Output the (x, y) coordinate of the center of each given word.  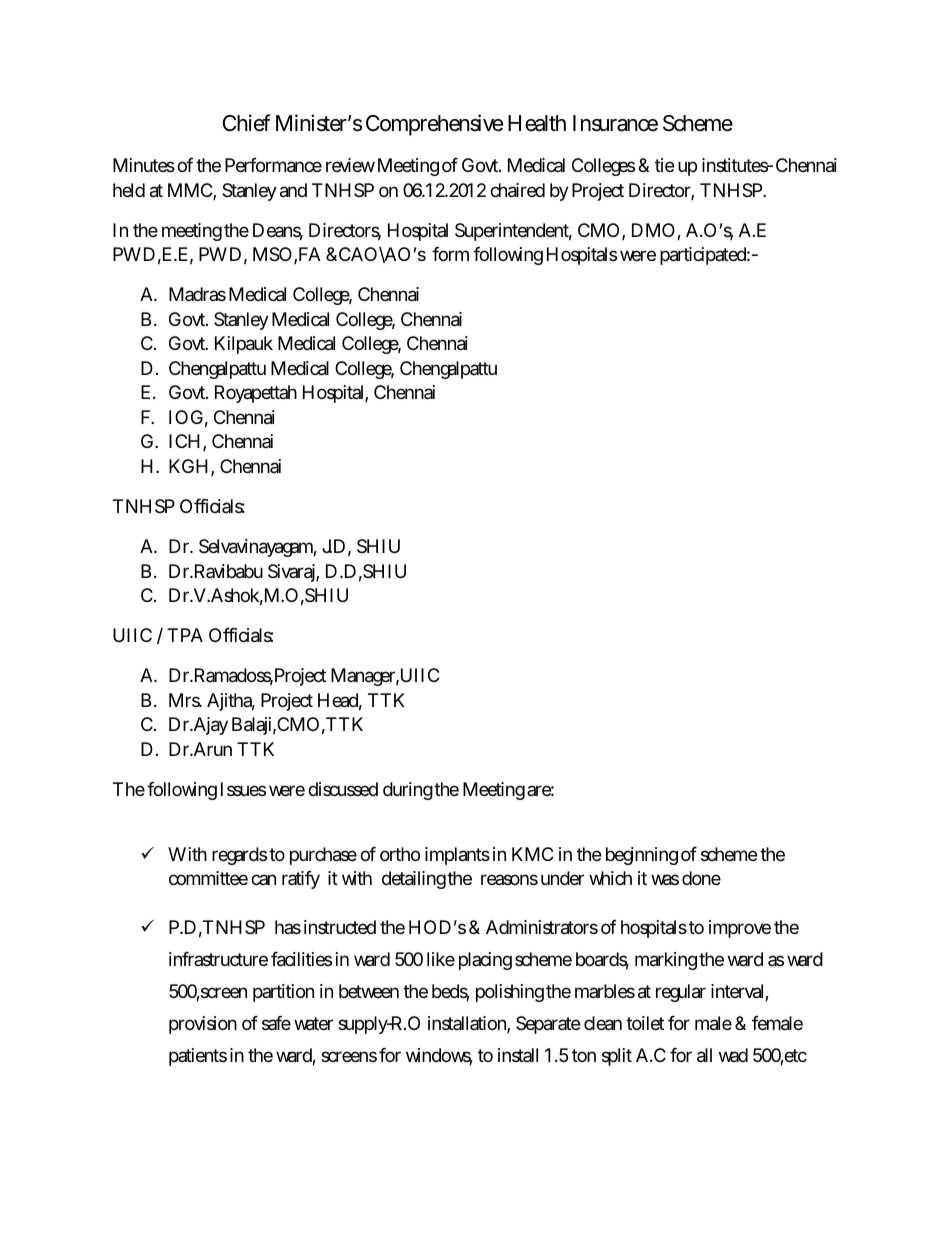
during (409, 791)
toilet (645, 1023)
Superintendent (513, 232)
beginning (642, 856)
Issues (243, 789)
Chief (247, 123)
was (665, 880)
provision (203, 1025)
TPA (185, 635)
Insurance (615, 123)
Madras (197, 294)
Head (340, 701)
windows (439, 1057)
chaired (517, 190)
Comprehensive (434, 125)
